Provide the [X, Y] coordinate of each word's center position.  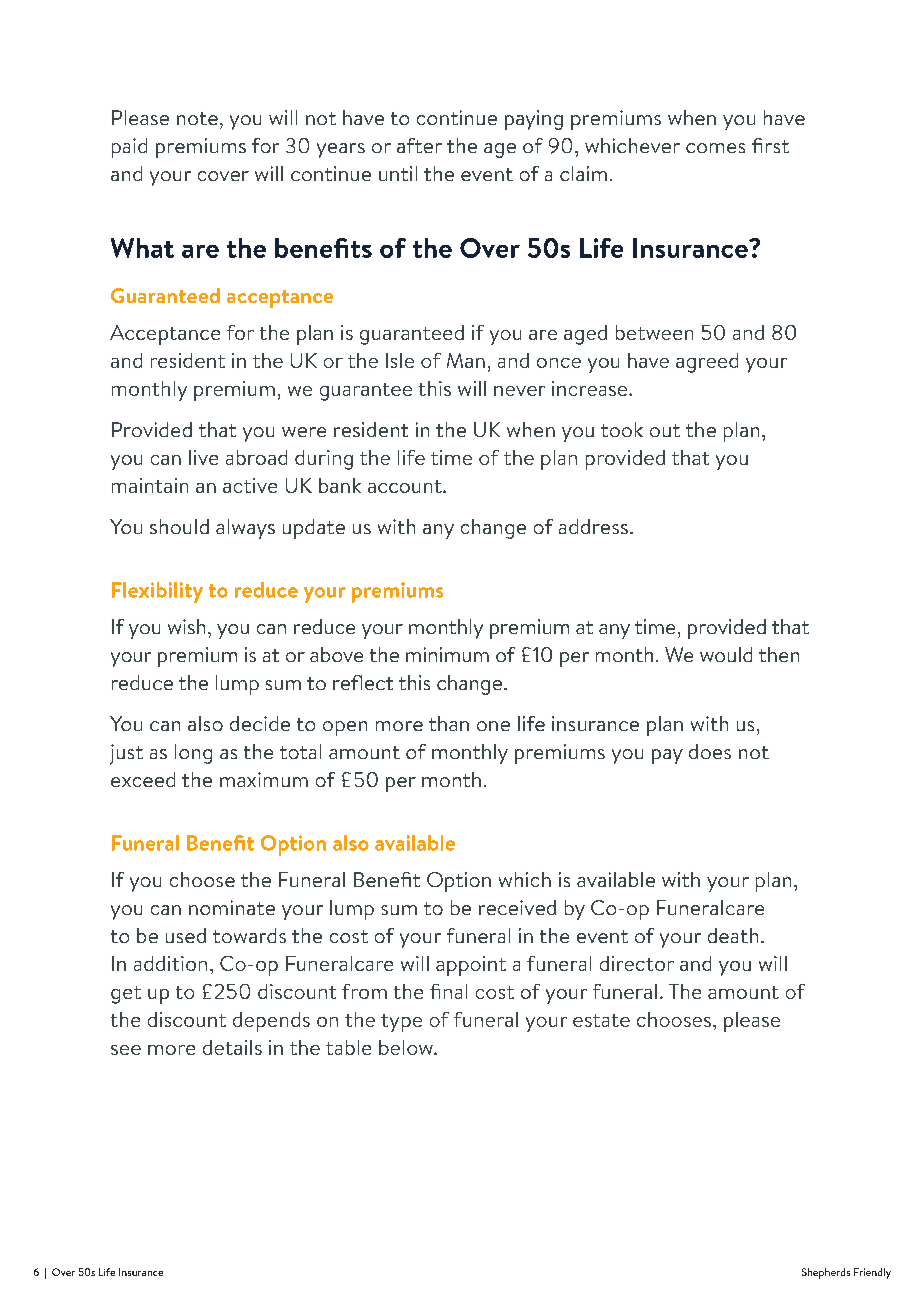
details [232, 1047]
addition [170, 963]
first [770, 145]
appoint [471, 966]
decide [260, 723]
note [197, 118]
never [519, 391]
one [493, 726]
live [203, 457]
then [779, 654]
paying [534, 120]
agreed [707, 363]
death [733, 935]
